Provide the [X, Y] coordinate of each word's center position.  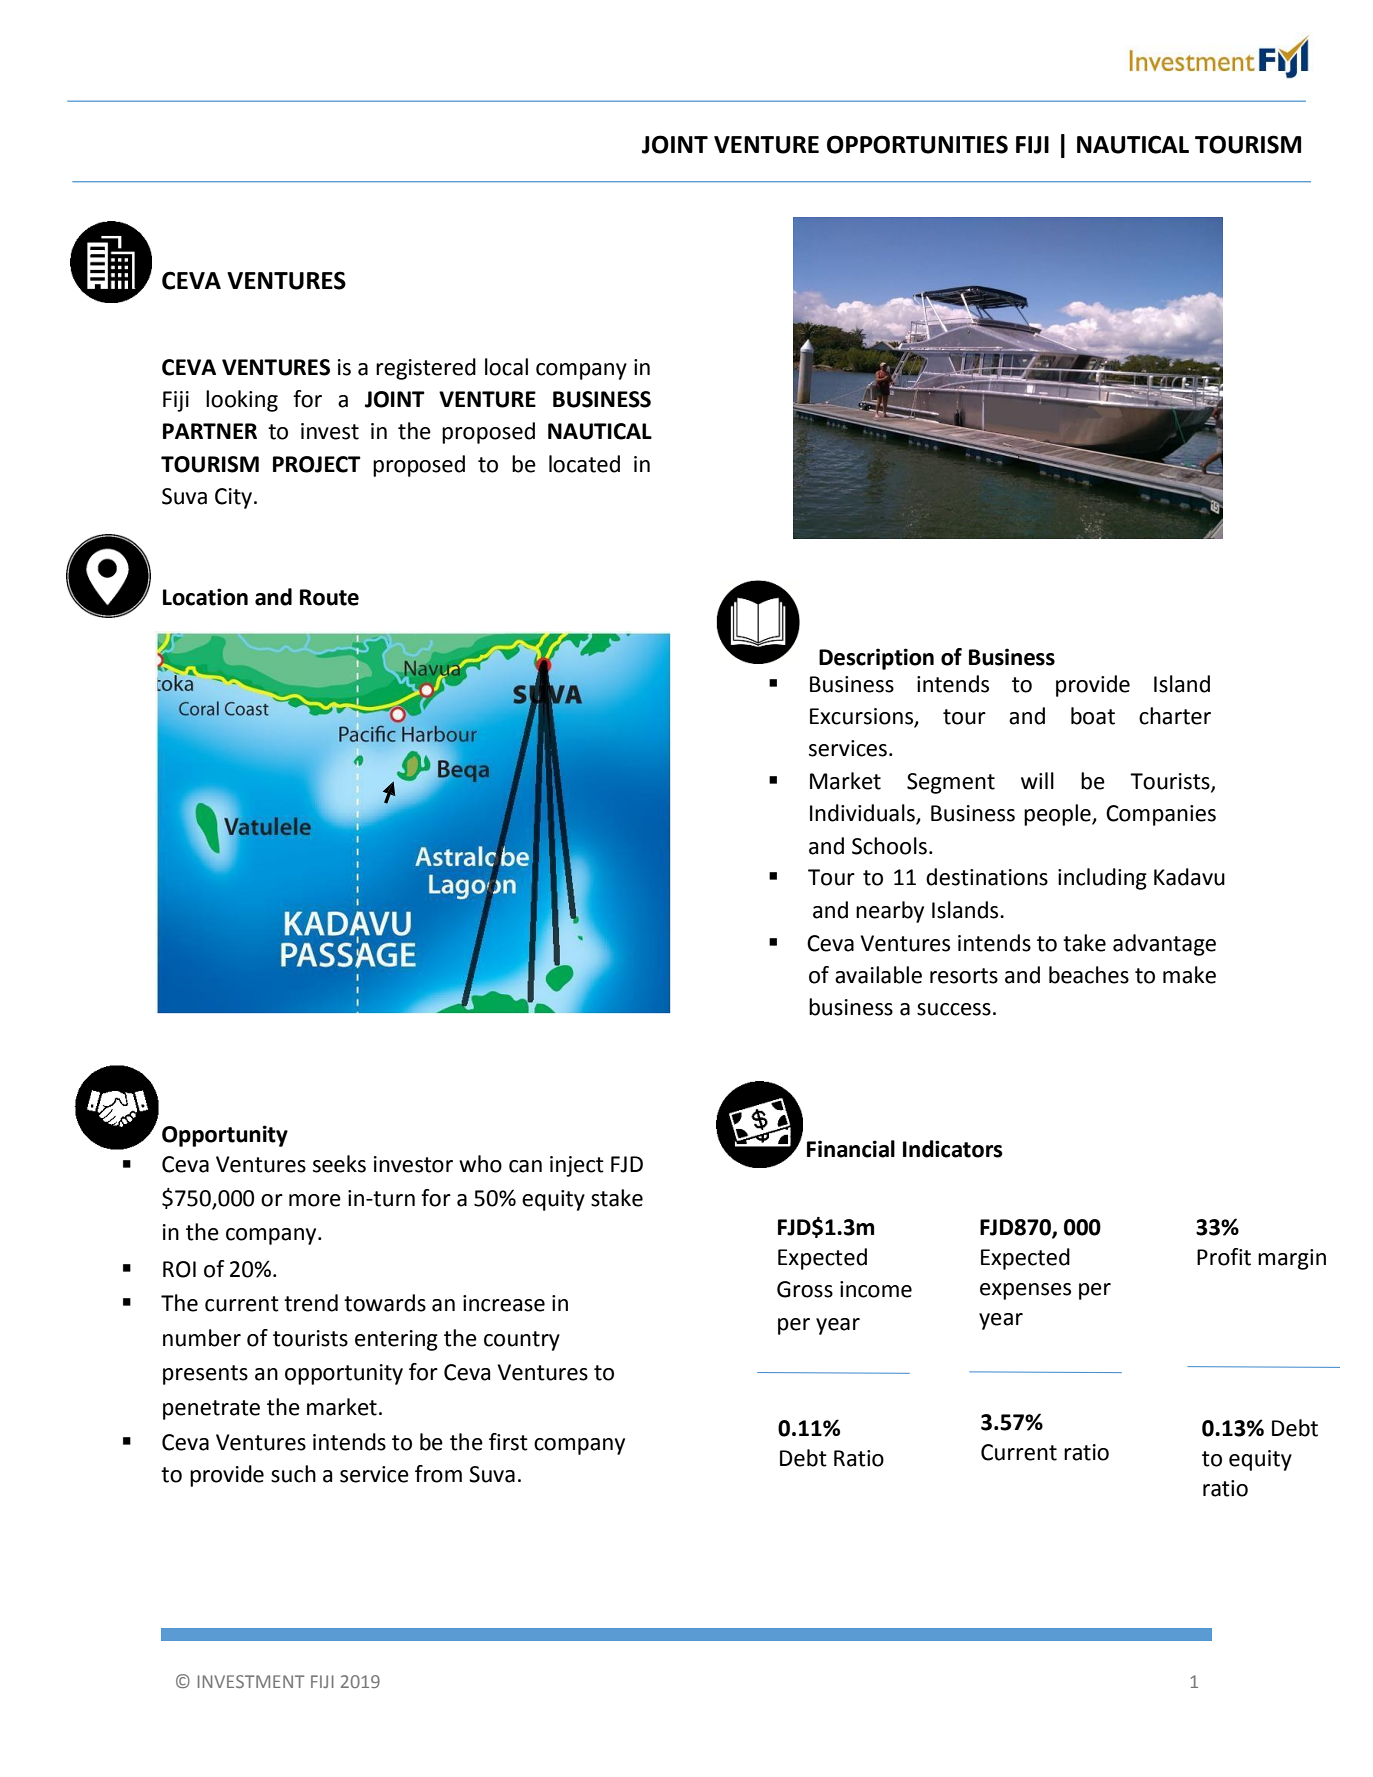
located [584, 464]
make [1189, 975]
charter [1175, 716]
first [508, 1442]
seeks [339, 1164]
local [506, 367]
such [293, 1474]
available [878, 975]
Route [329, 597]
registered [426, 369]
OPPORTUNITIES [917, 144]
